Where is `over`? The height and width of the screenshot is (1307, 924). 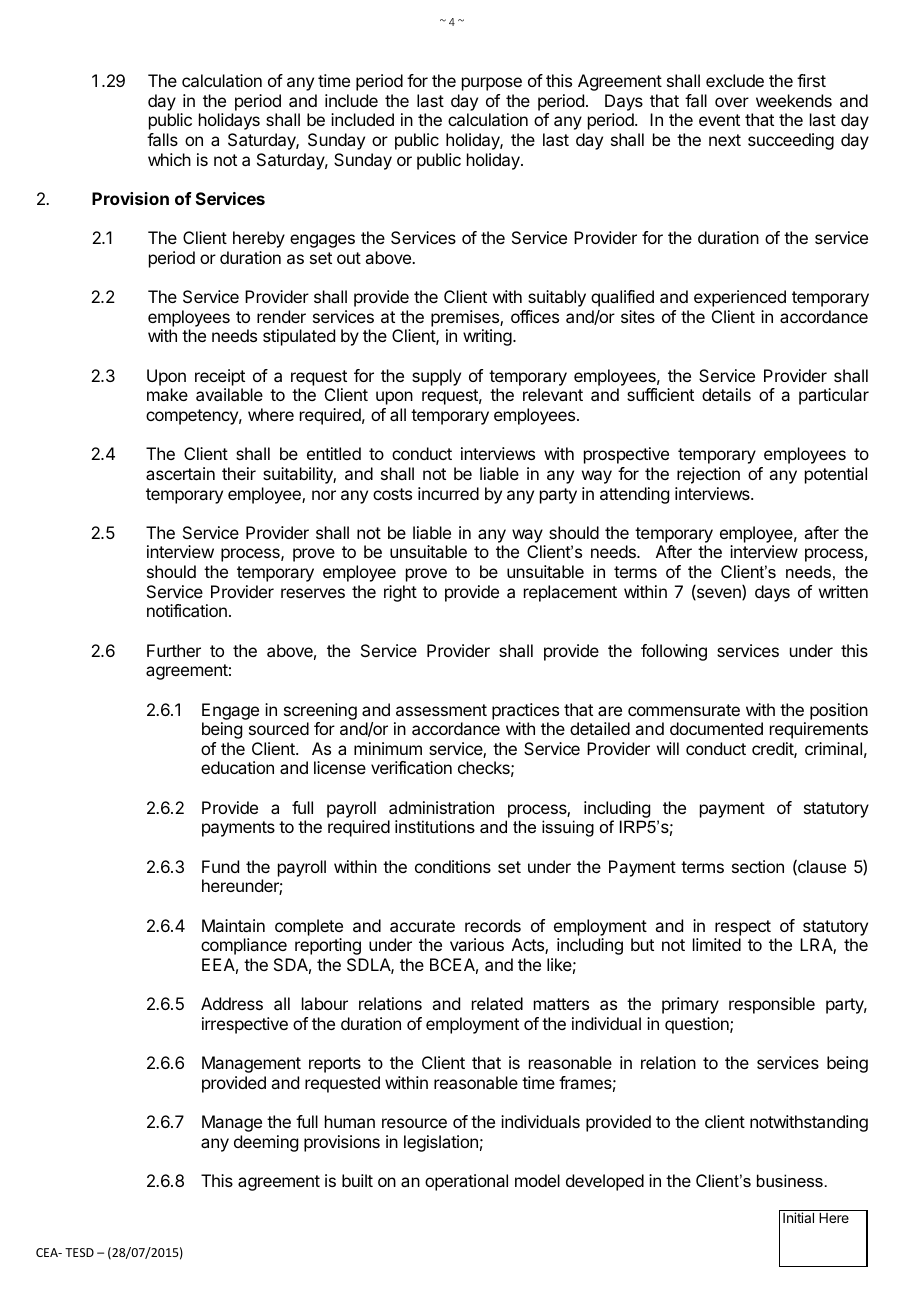 over is located at coordinates (732, 102).
